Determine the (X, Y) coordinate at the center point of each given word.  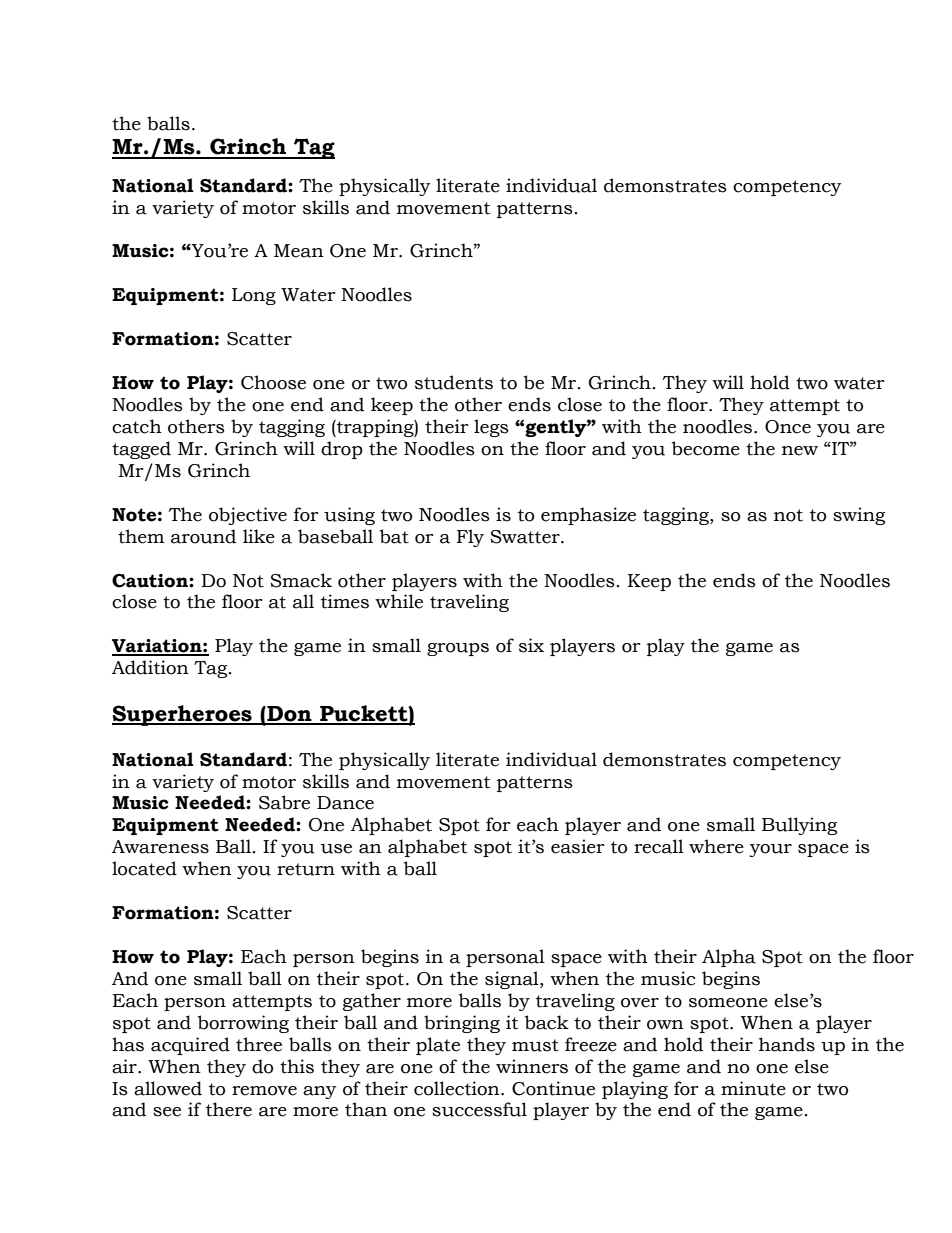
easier (578, 846)
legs (491, 428)
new (800, 451)
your (770, 850)
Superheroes (183, 715)
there (229, 1109)
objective (248, 516)
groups (458, 649)
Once (788, 427)
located (144, 868)
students (454, 382)
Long (254, 296)
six (531, 645)
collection (458, 1088)
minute (753, 1088)
